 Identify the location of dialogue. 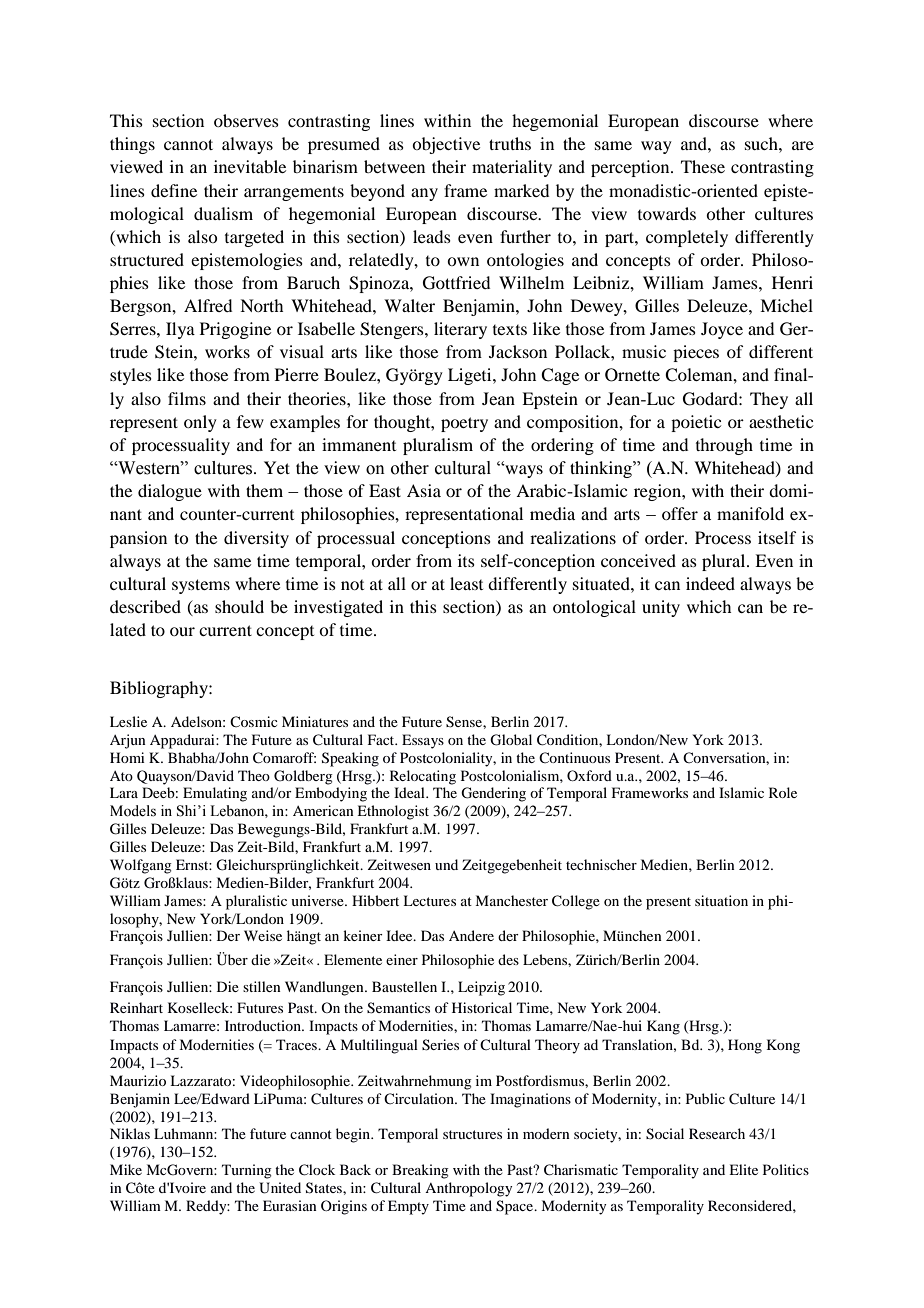
(170, 492).
